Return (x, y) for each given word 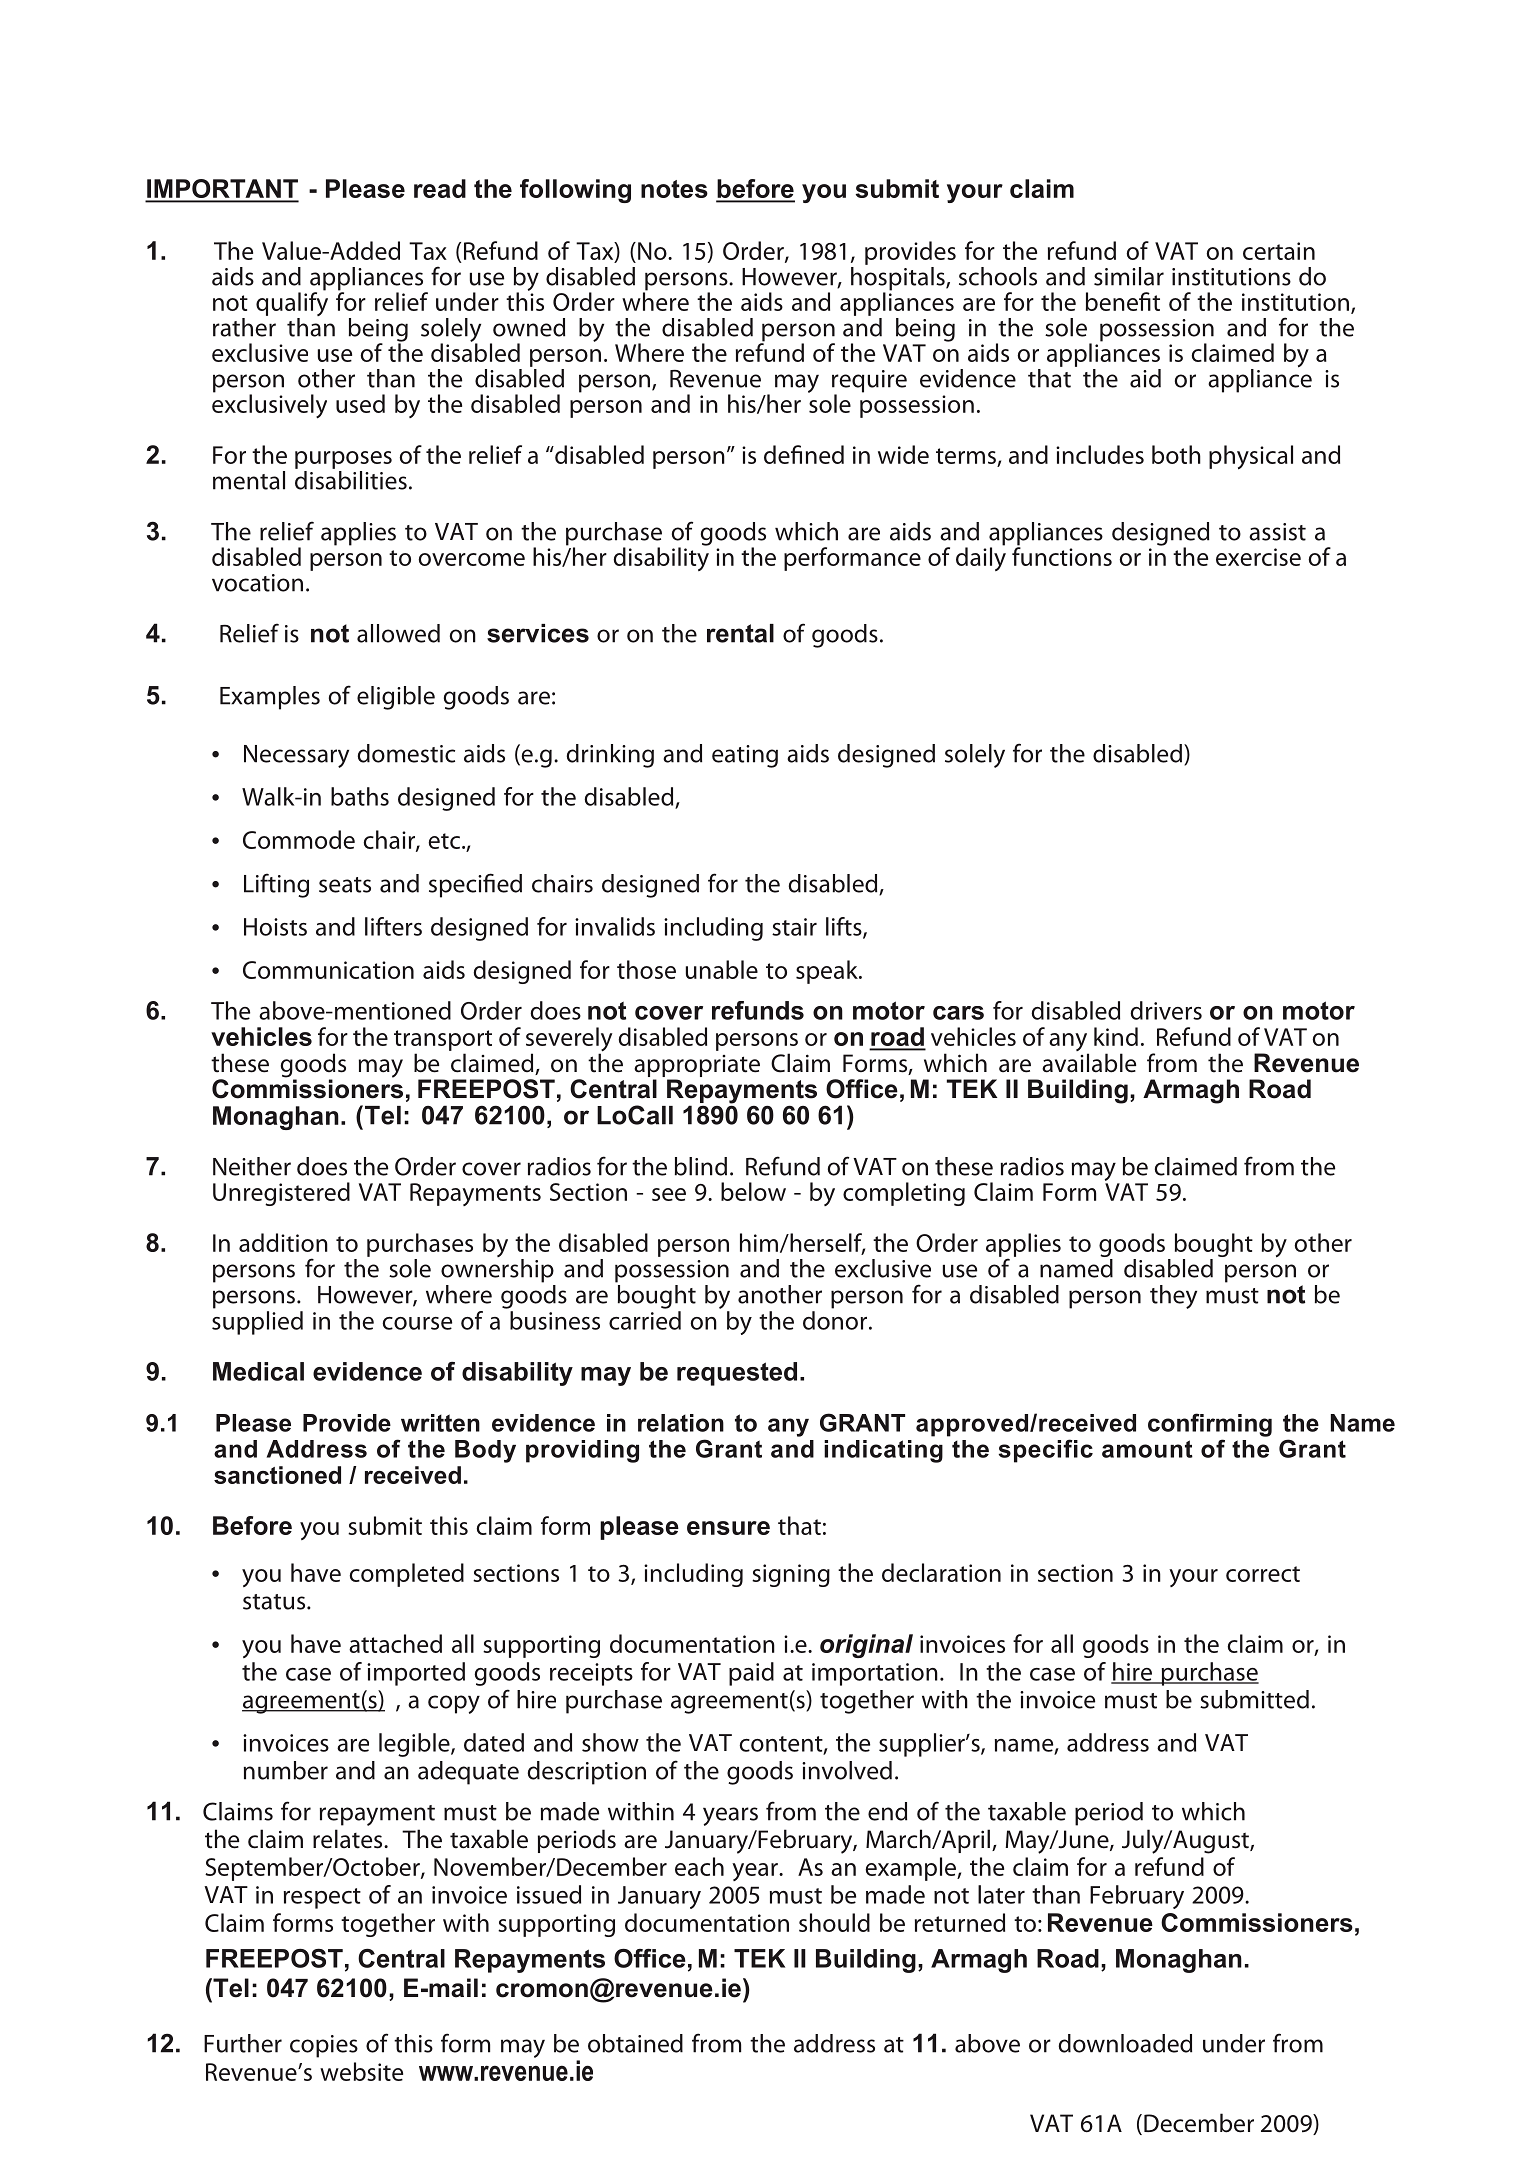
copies (324, 2046)
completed (406, 1575)
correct (1263, 1574)
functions (1062, 555)
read (440, 188)
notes (674, 189)
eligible (396, 698)
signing (791, 1575)
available (1089, 1063)
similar (1129, 276)
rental (740, 633)
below (753, 1191)
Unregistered (281, 1194)
